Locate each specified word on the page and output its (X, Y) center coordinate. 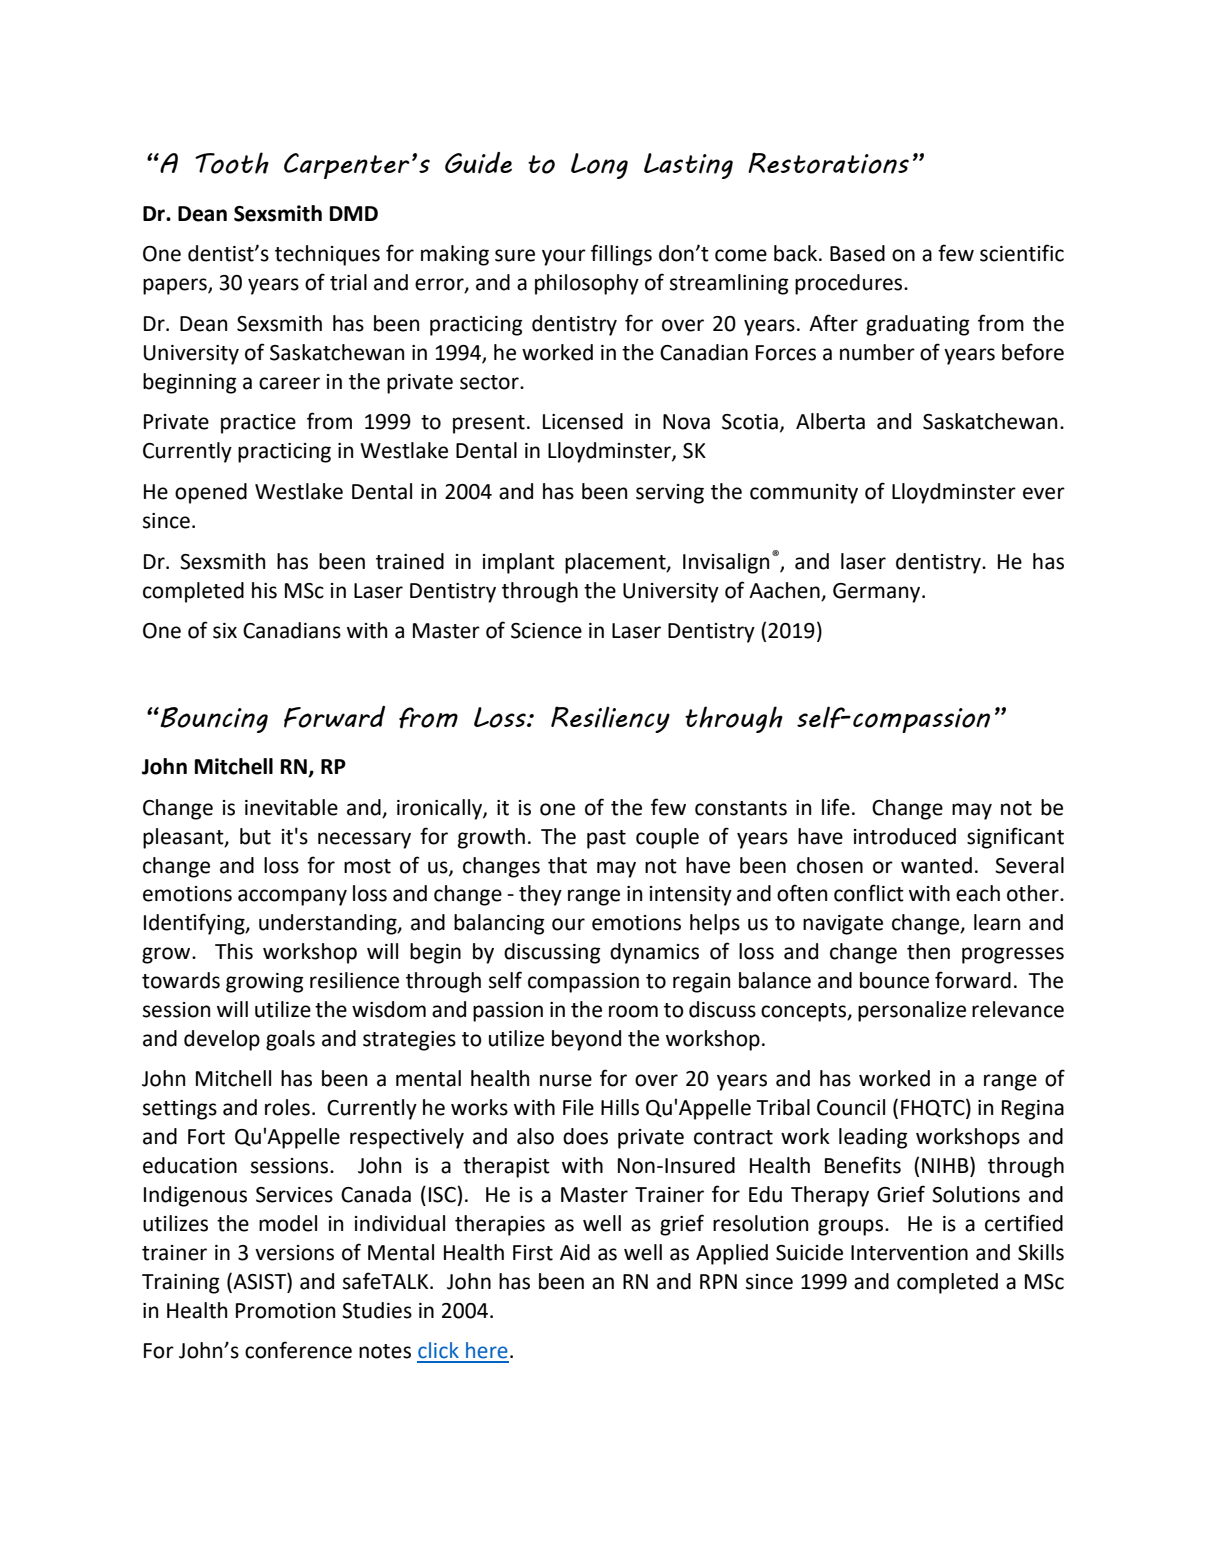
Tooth (232, 163)
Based (857, 253)
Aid (575, 1252)
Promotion (285, 1311)
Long (599, 166)
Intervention (909, 1253)
